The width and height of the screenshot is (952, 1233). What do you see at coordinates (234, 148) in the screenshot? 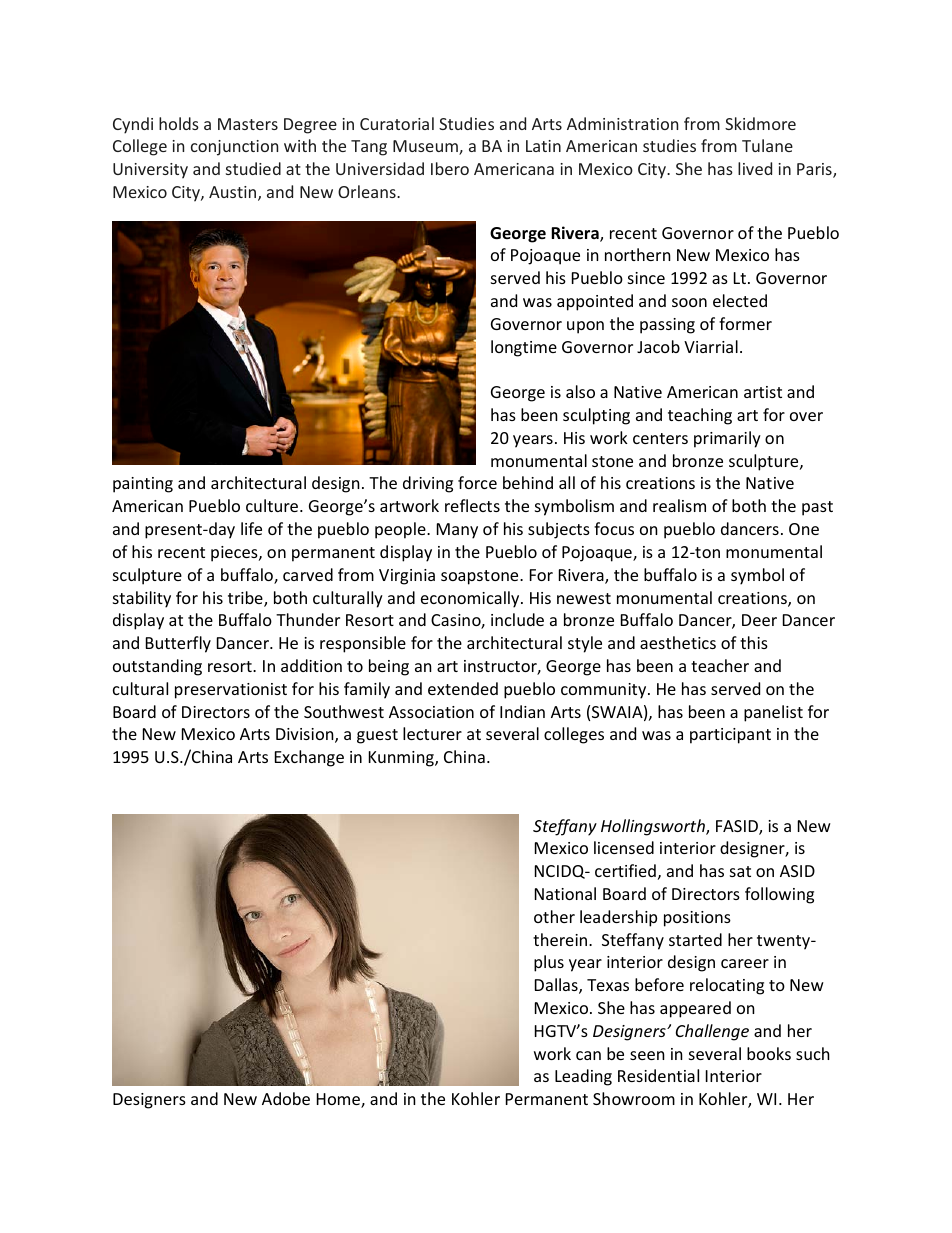
I see `conjunction` at bounding box center [234, 148].
